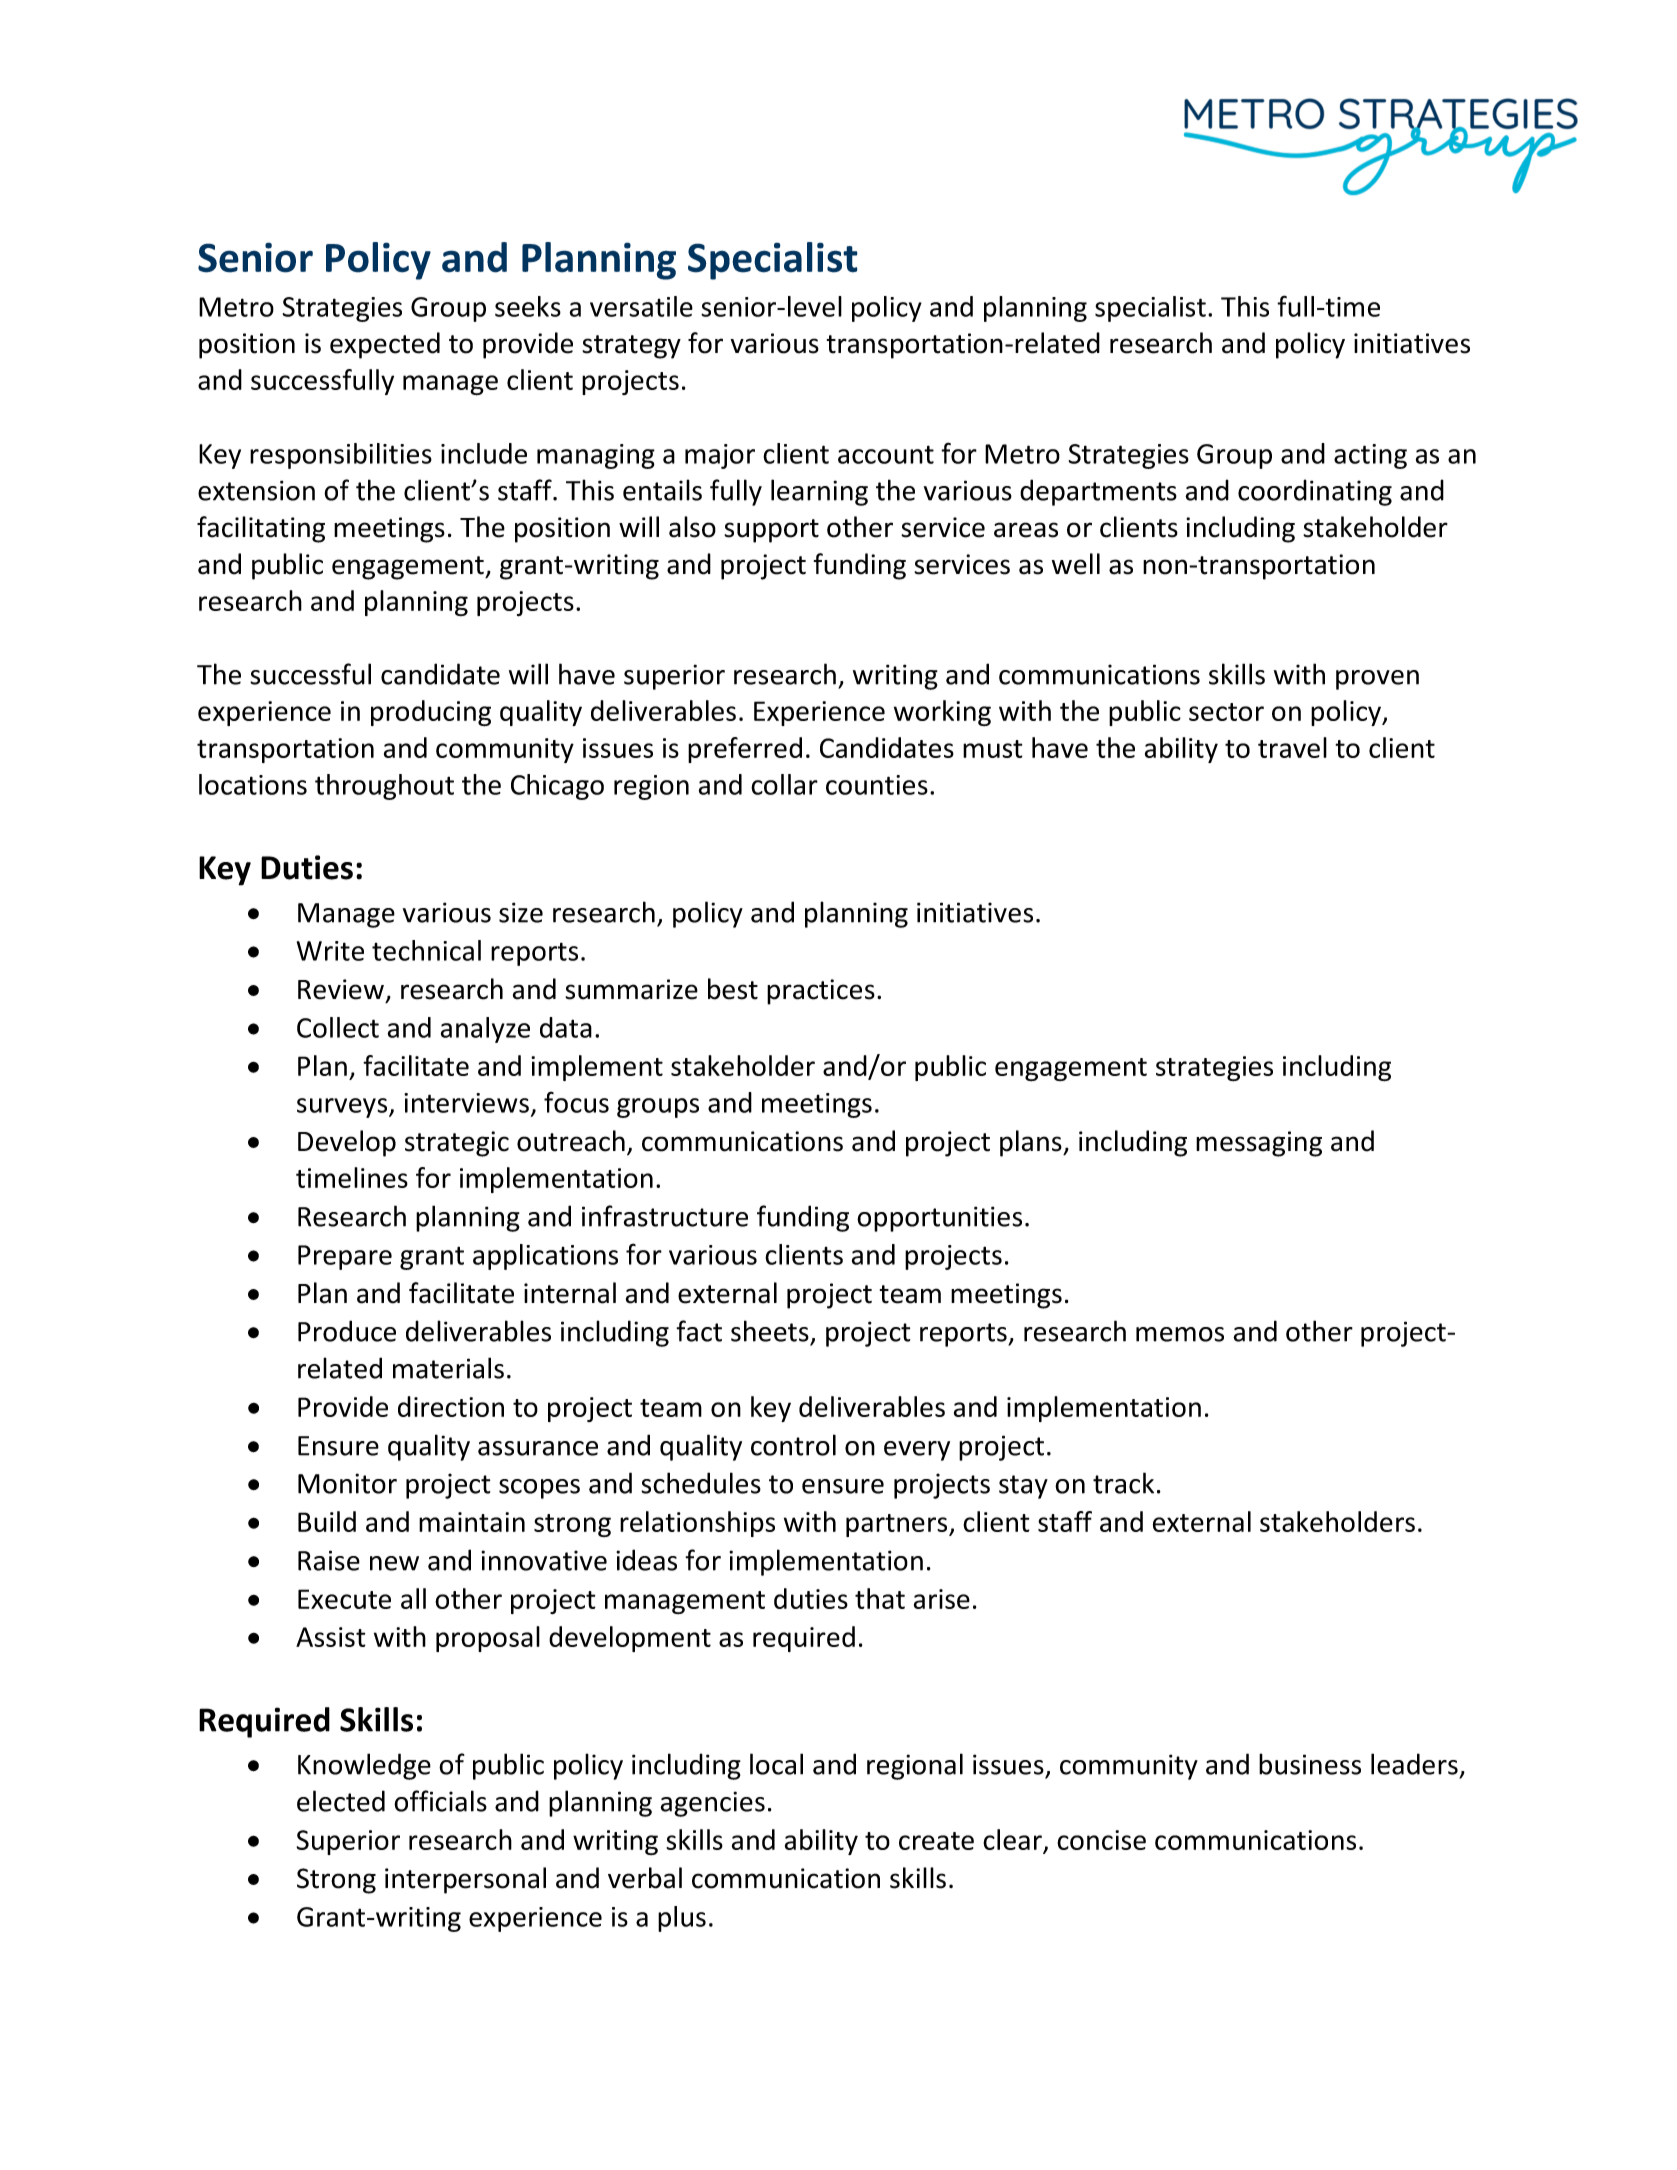  Describe the element at coordinates (1180, 1334) in the page. I see `memos` at that location.
